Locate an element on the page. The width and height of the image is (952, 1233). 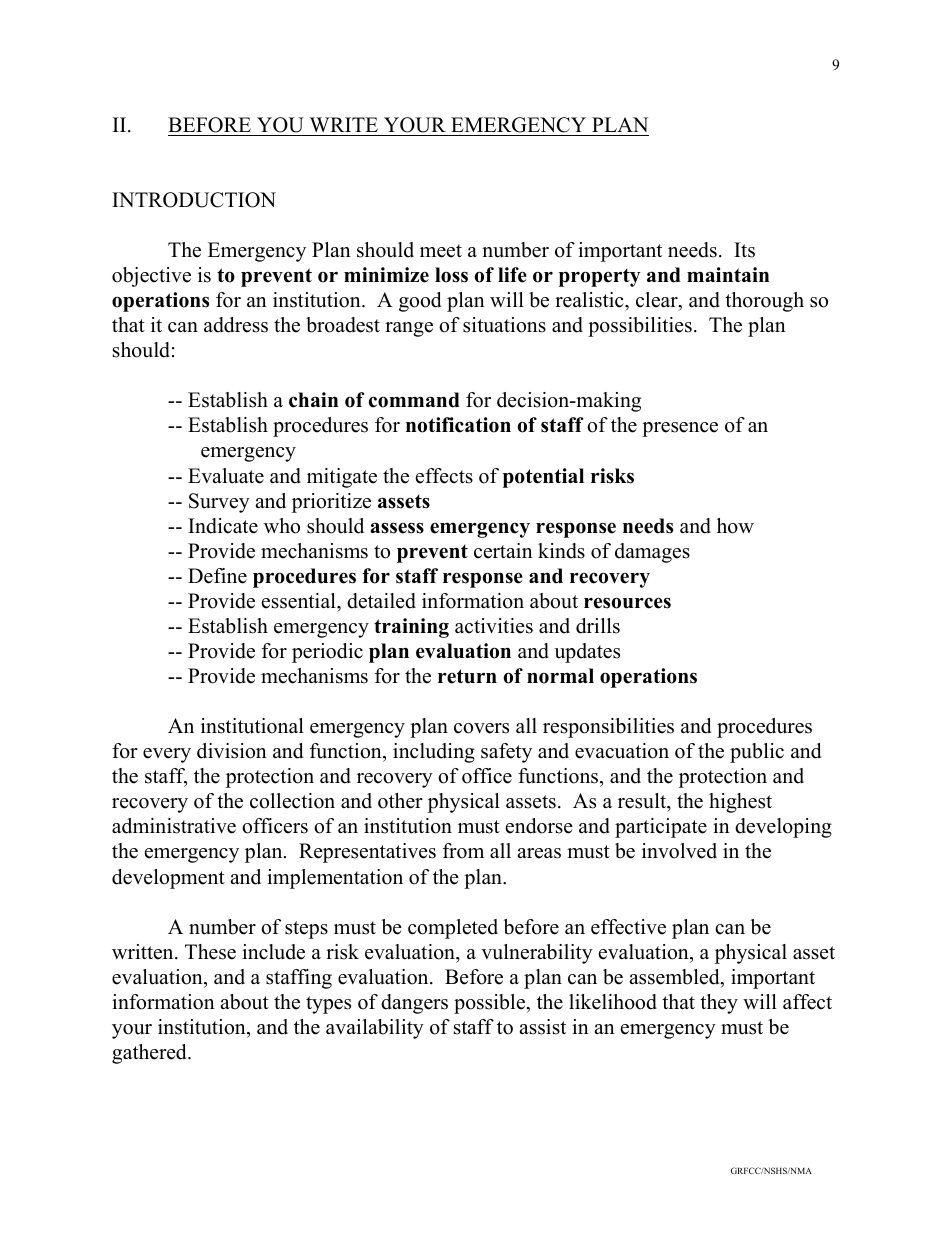
presence is located at coordinates (680, 429).
